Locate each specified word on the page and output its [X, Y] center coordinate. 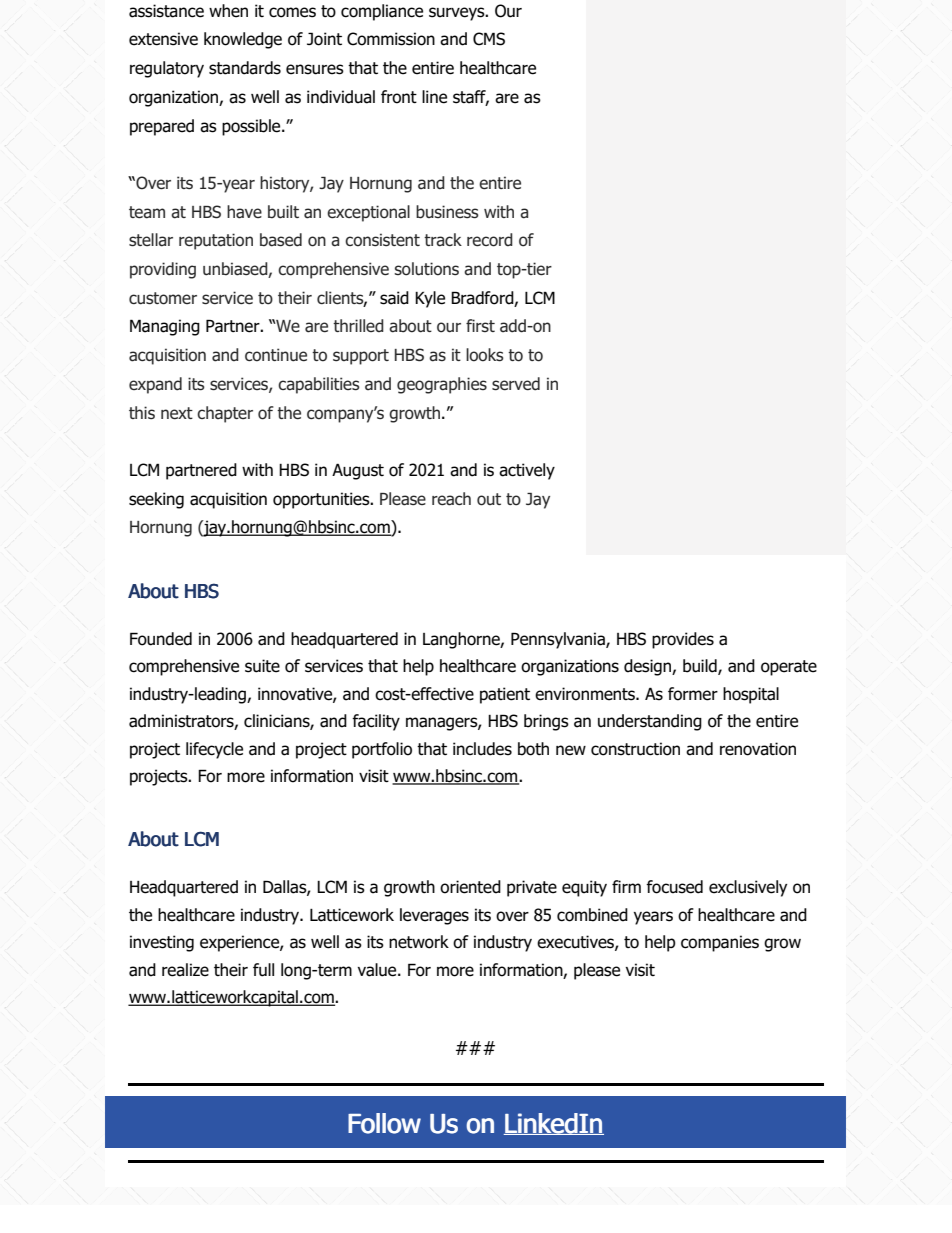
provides [683, 640]
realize [185, 970]
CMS [489, 39]
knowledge [243, 40]
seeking [156, 500]
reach [451, 499]
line [434, 97]
